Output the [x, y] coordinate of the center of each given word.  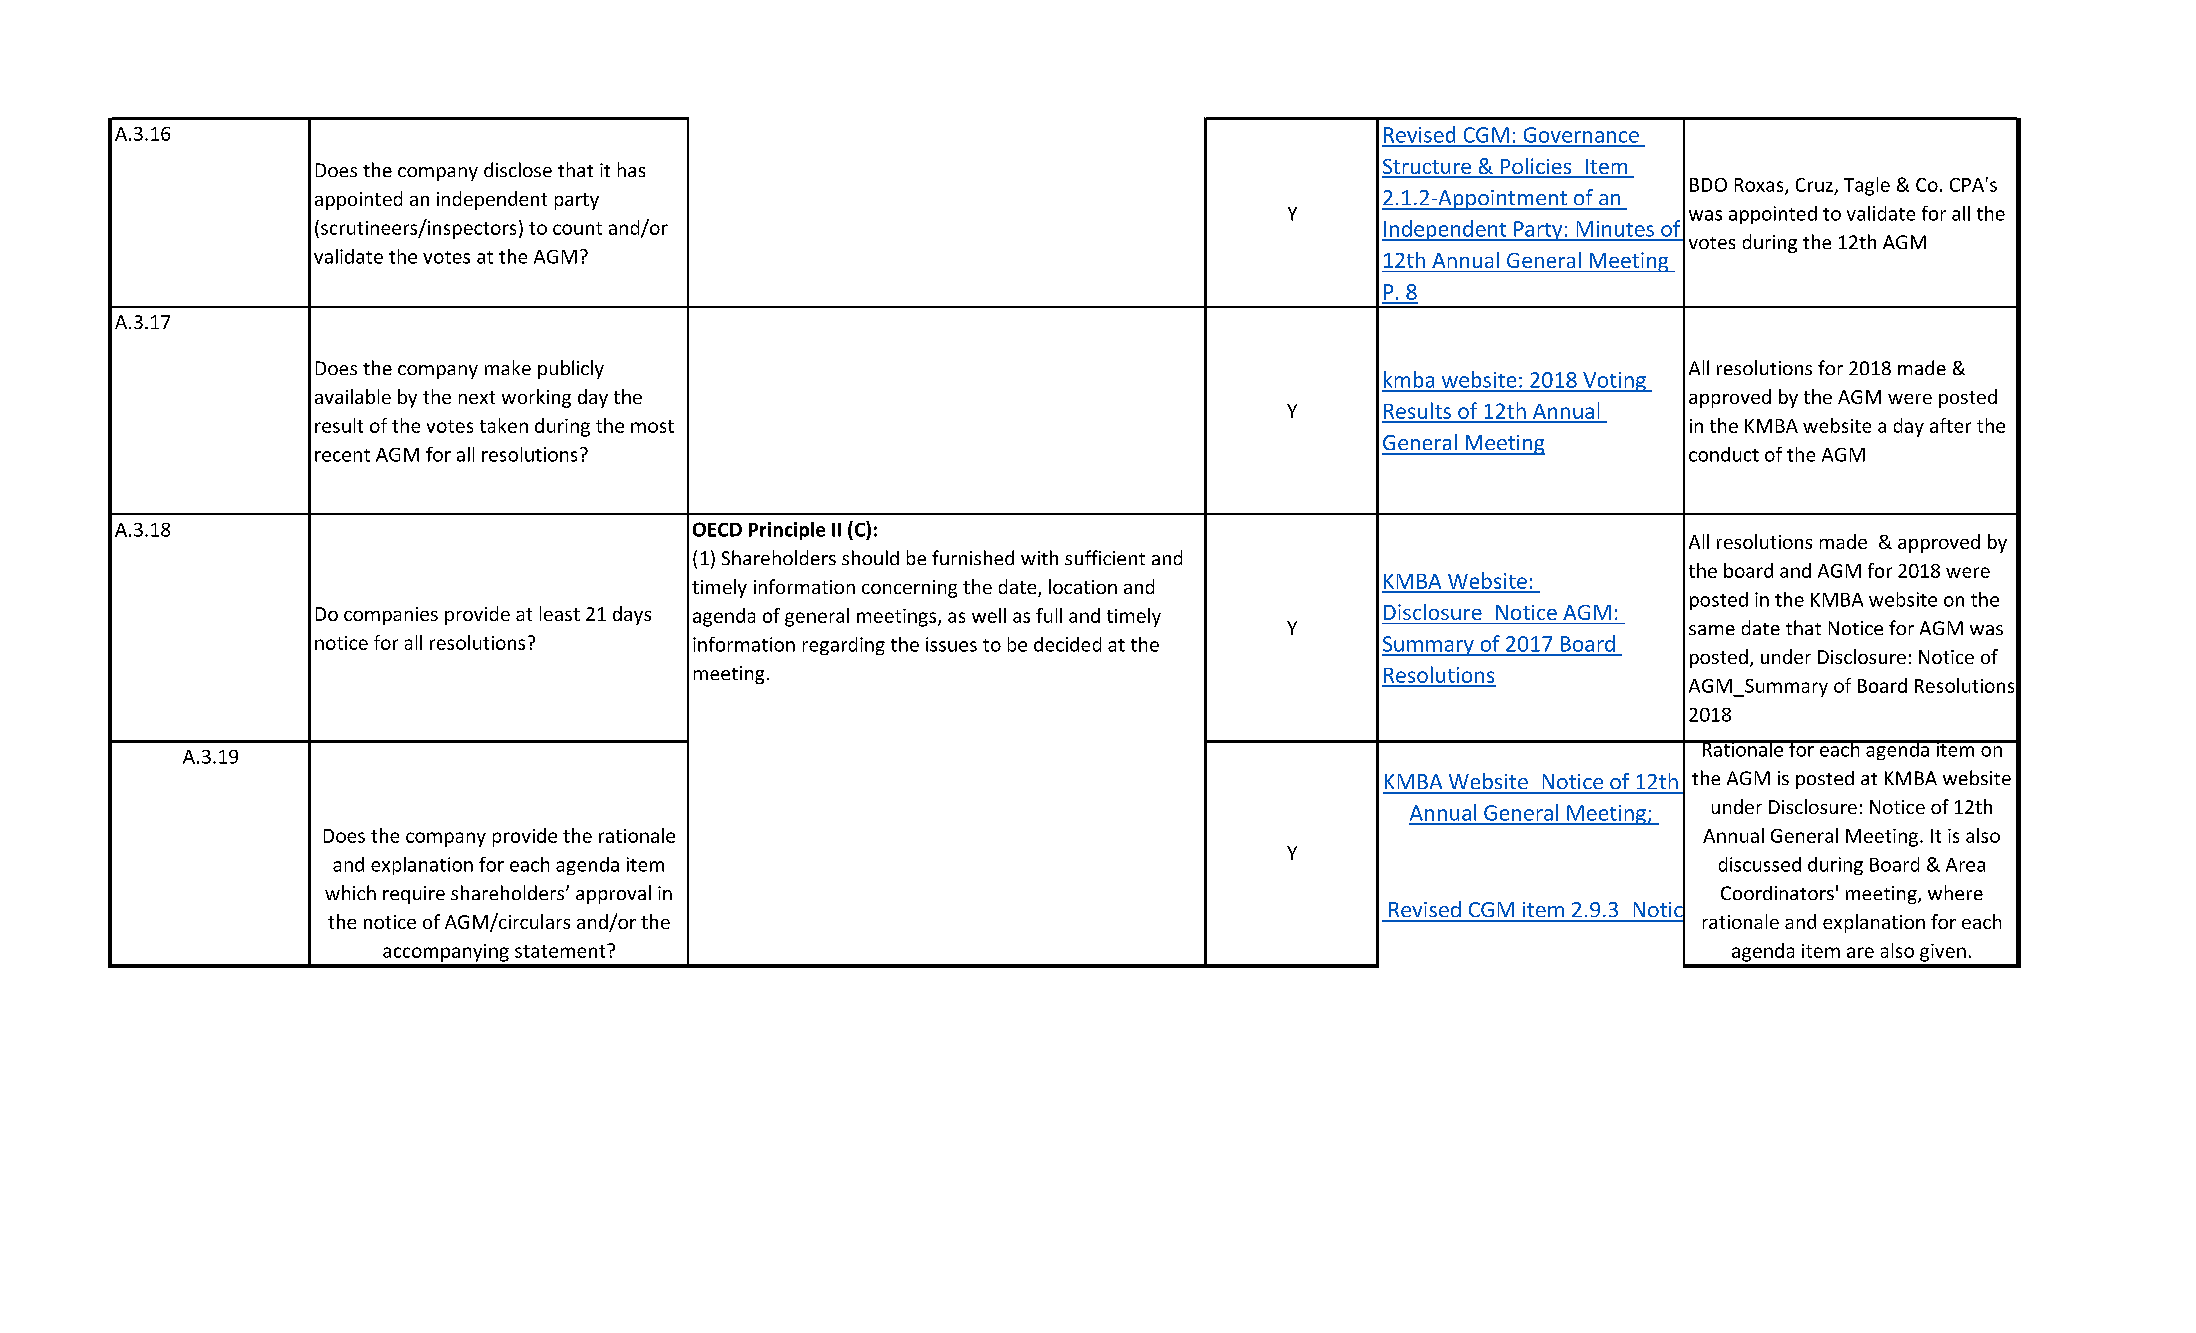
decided [1067, 644]
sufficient [1105, 557]
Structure [1428, 168]
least [560, 613]
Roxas [1760, 186]
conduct [1724, 454]
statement [561, 951]
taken [504, 425]
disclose [518, 169]
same [1712, 630]
